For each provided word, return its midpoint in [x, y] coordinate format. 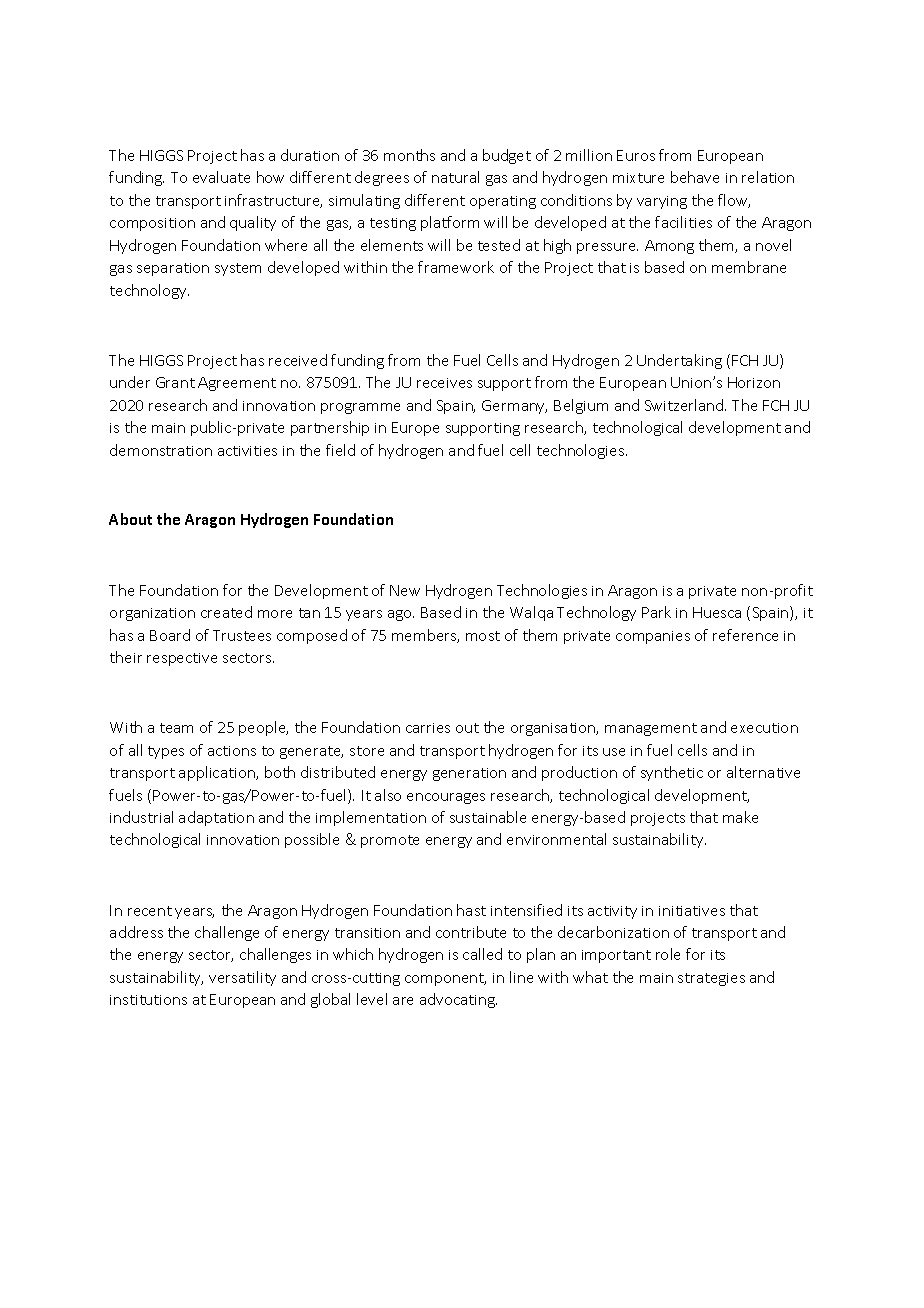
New [405, 590]
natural [455, 177]
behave [695, 177]
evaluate [221, 177]
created [226, 612]
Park [656, 612]
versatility [242, 978]
